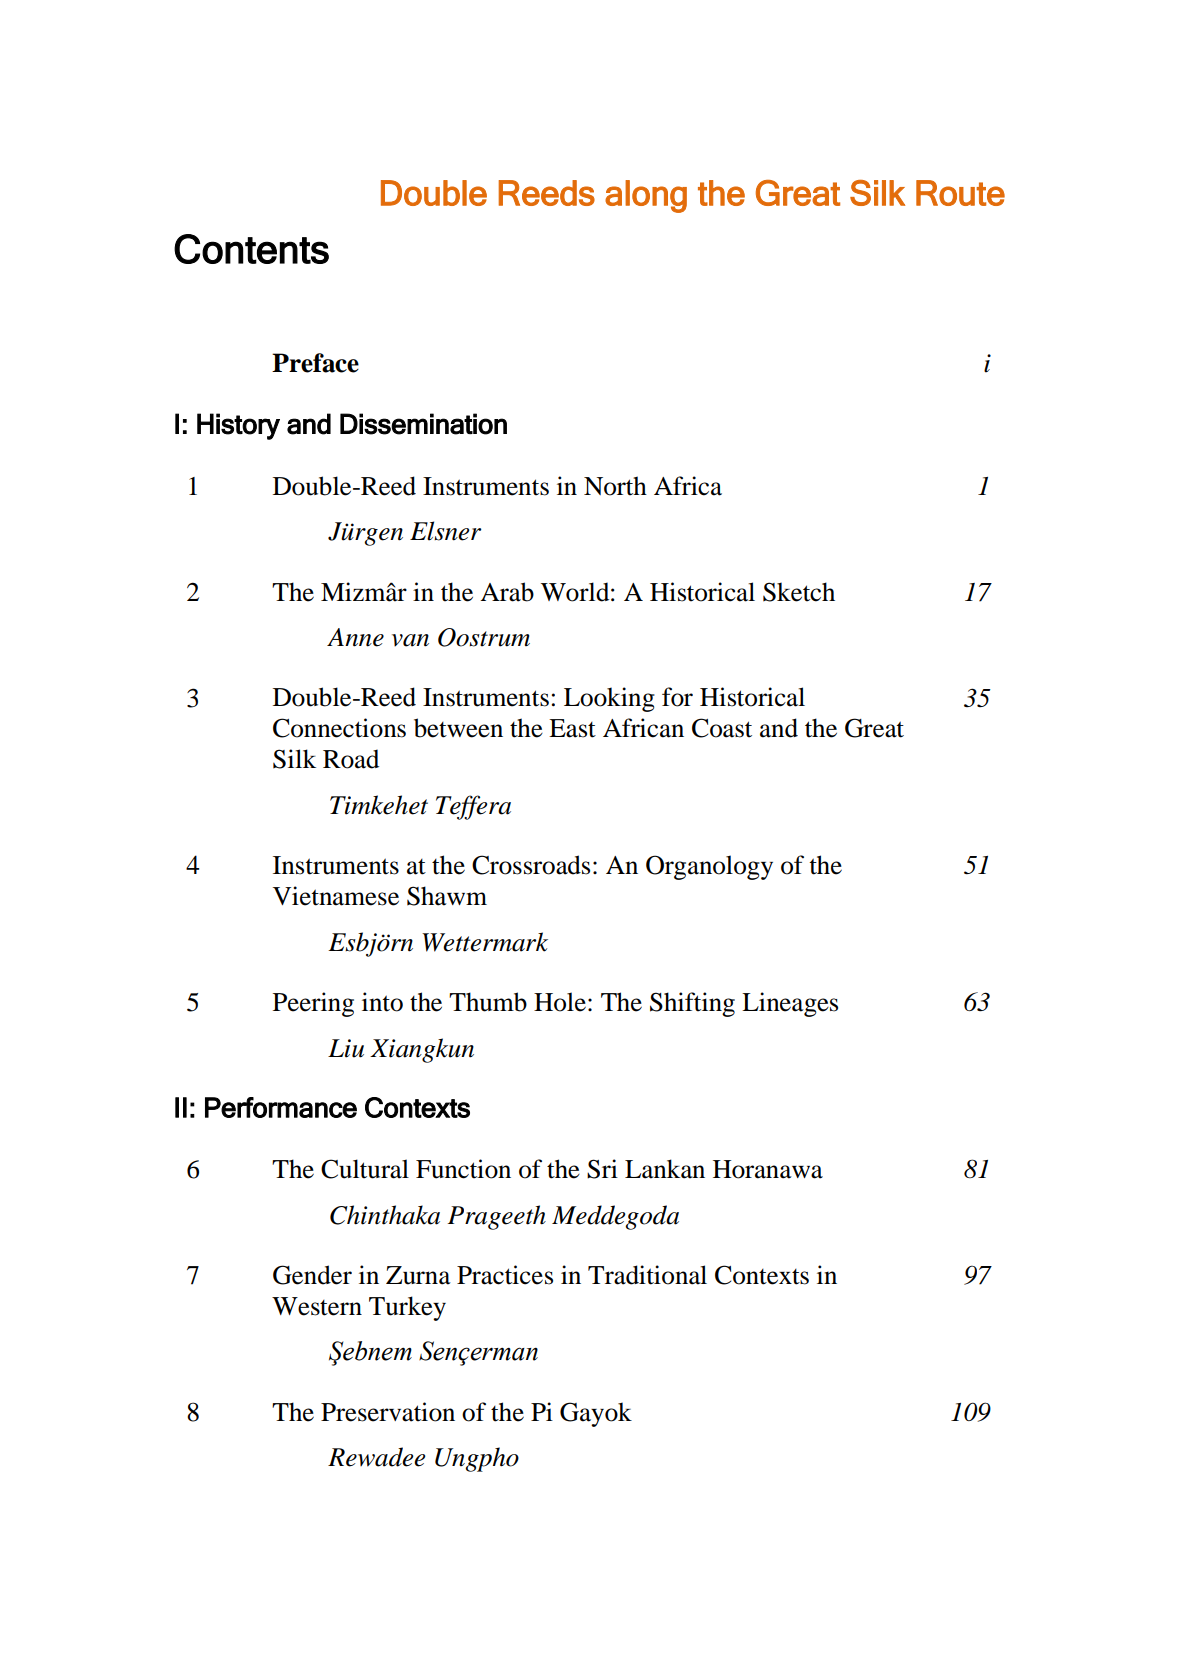 Image resolution: width=1178 pixels, height=1664 pixels. Describe the element at coordinates (647, 1275) in the page. I see `Traditional` at that location.
